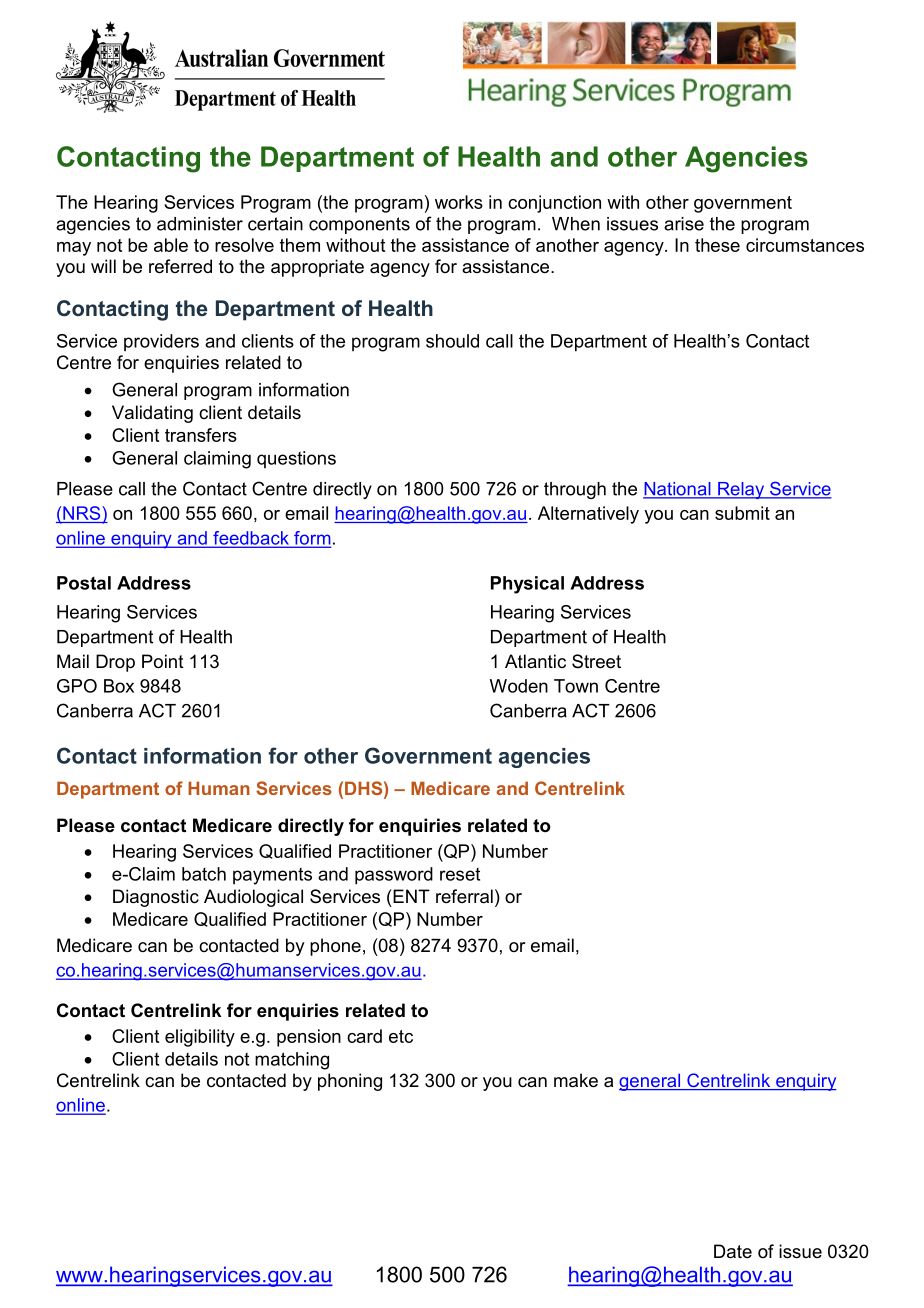 Image resolution: width=924 pixels, height=1308 pixels. I want to click on phoning, so click(350, 1082).
